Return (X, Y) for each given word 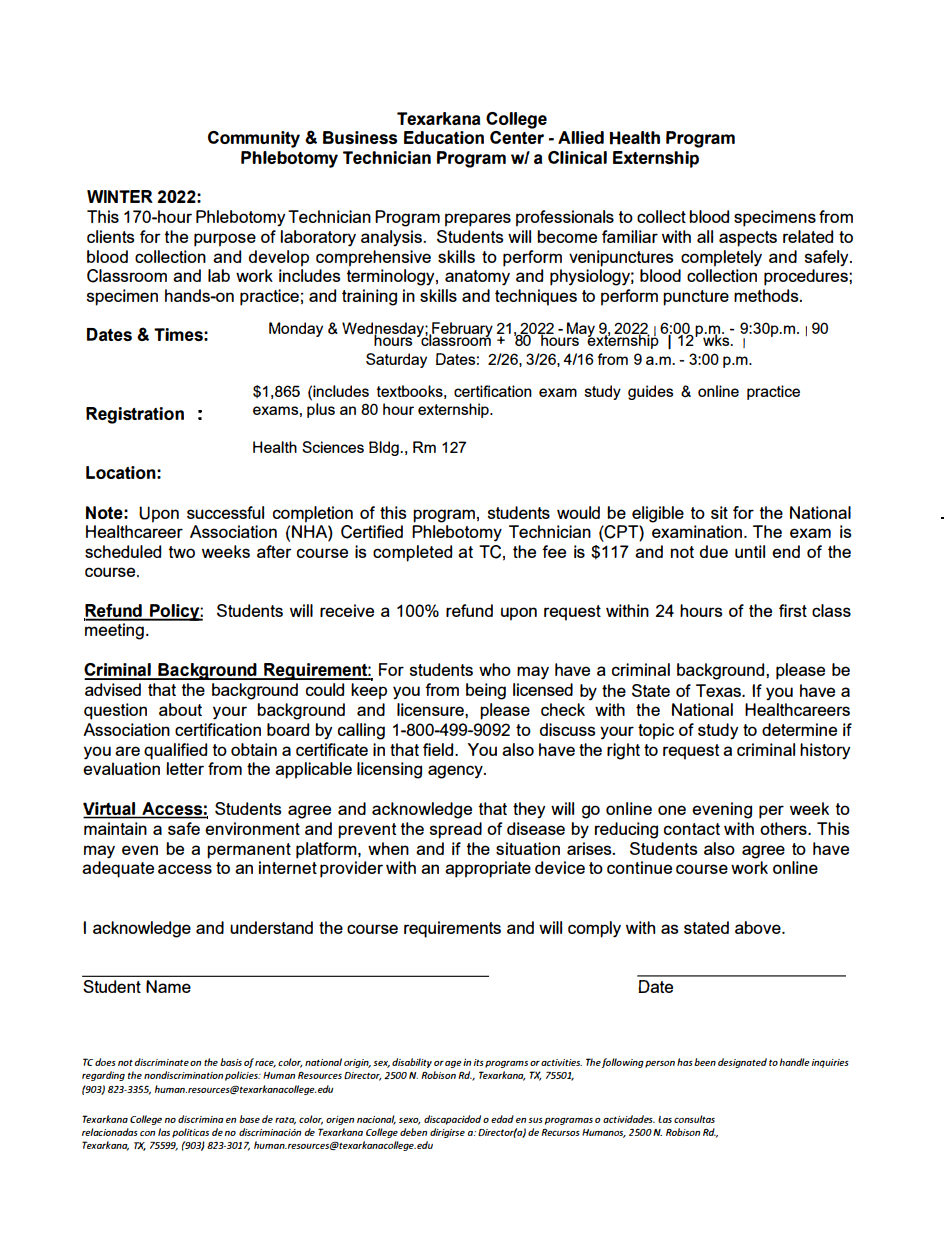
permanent (249, 851)
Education (444, 137)
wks (716, 339)
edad (502, 1119)
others (784, 828)
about (180, 709)
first (793, 610)
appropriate (488, 869)
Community (254, 139)
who (495, 669)
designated (742, 1063)
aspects (748, 239)
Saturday (396, 360)
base (249, 1119)
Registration (135, 415)
